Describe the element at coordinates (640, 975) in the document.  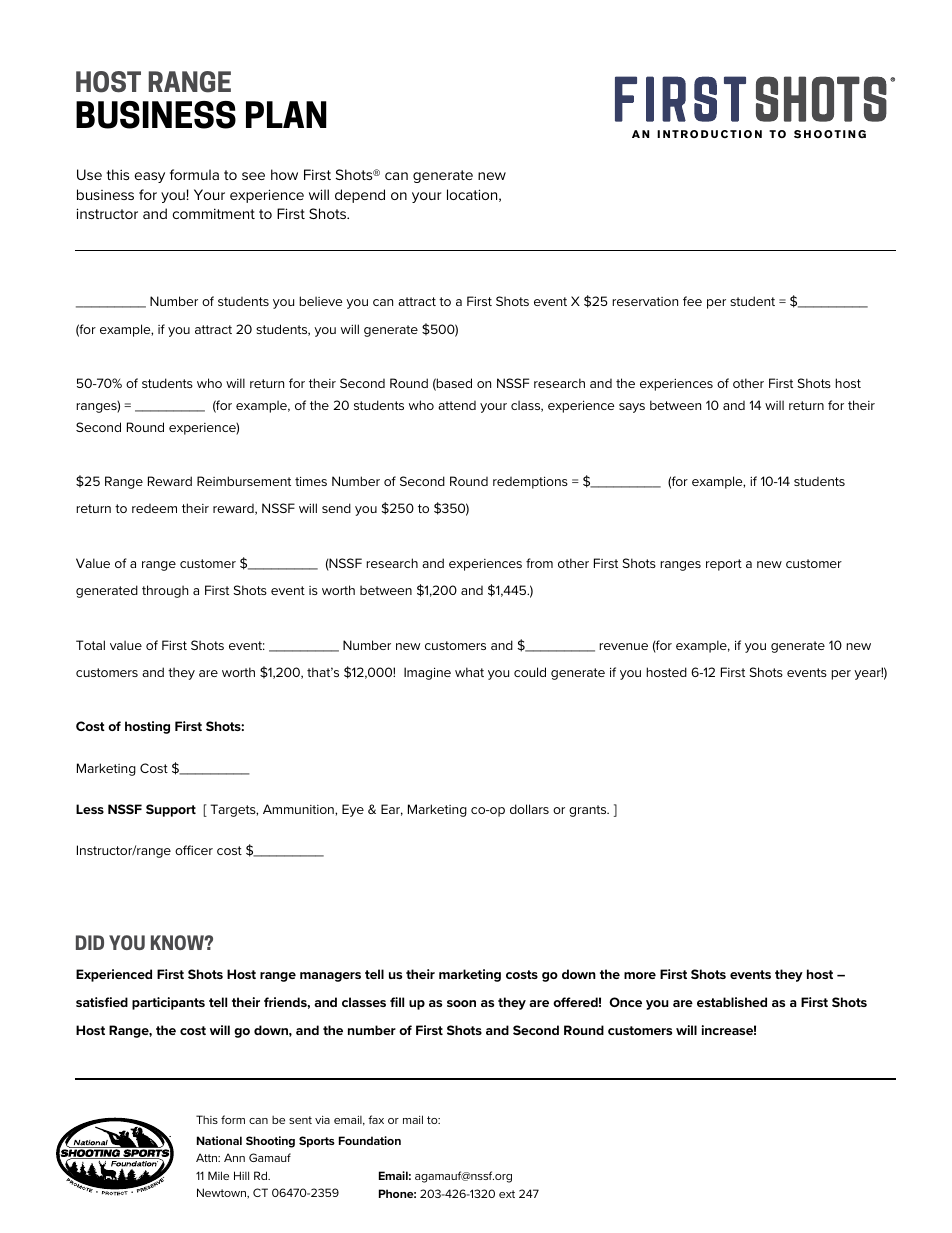
I see `more` at that location.
